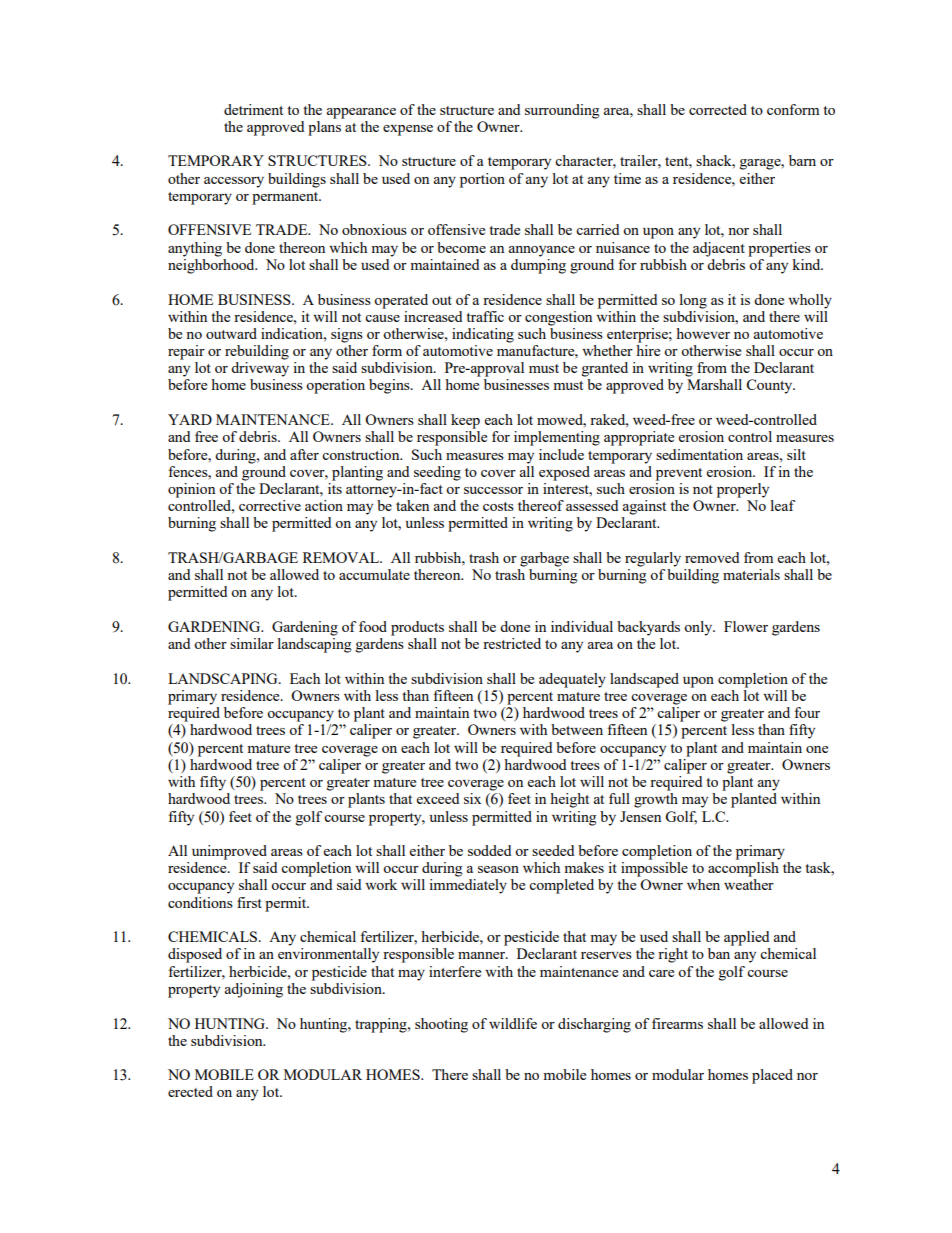  I want to click on detriment, so click(253, 109).
